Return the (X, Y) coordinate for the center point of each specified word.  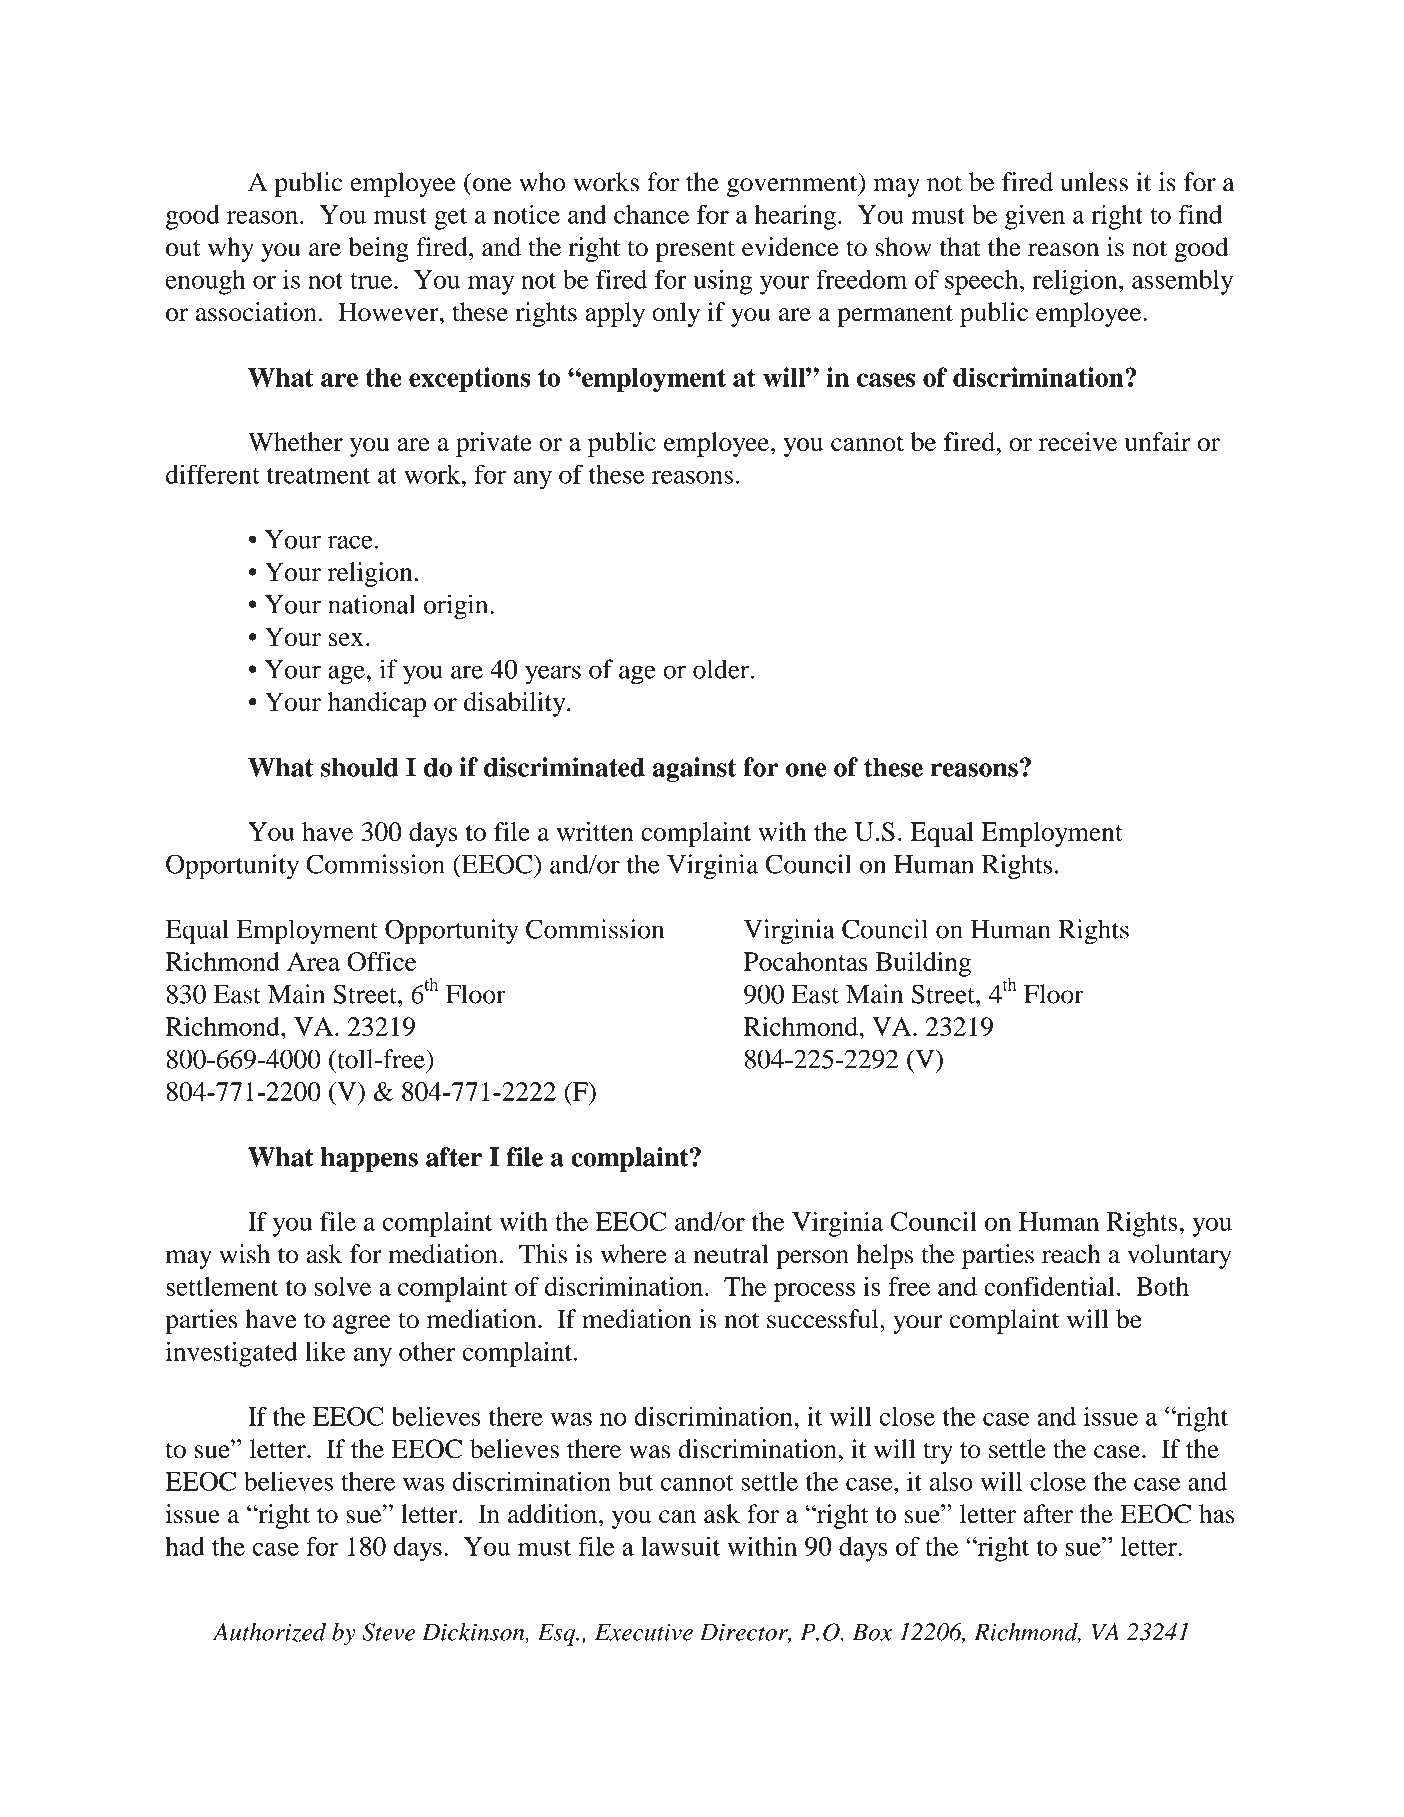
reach (1071, 1254)
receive (1078, 442)
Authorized (269, 1633)
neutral (730, 1254)
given (1035, 217)
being (378, 249)
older (722, 669)
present (695, 251)
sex (346, 639)
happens (369, 1159)
